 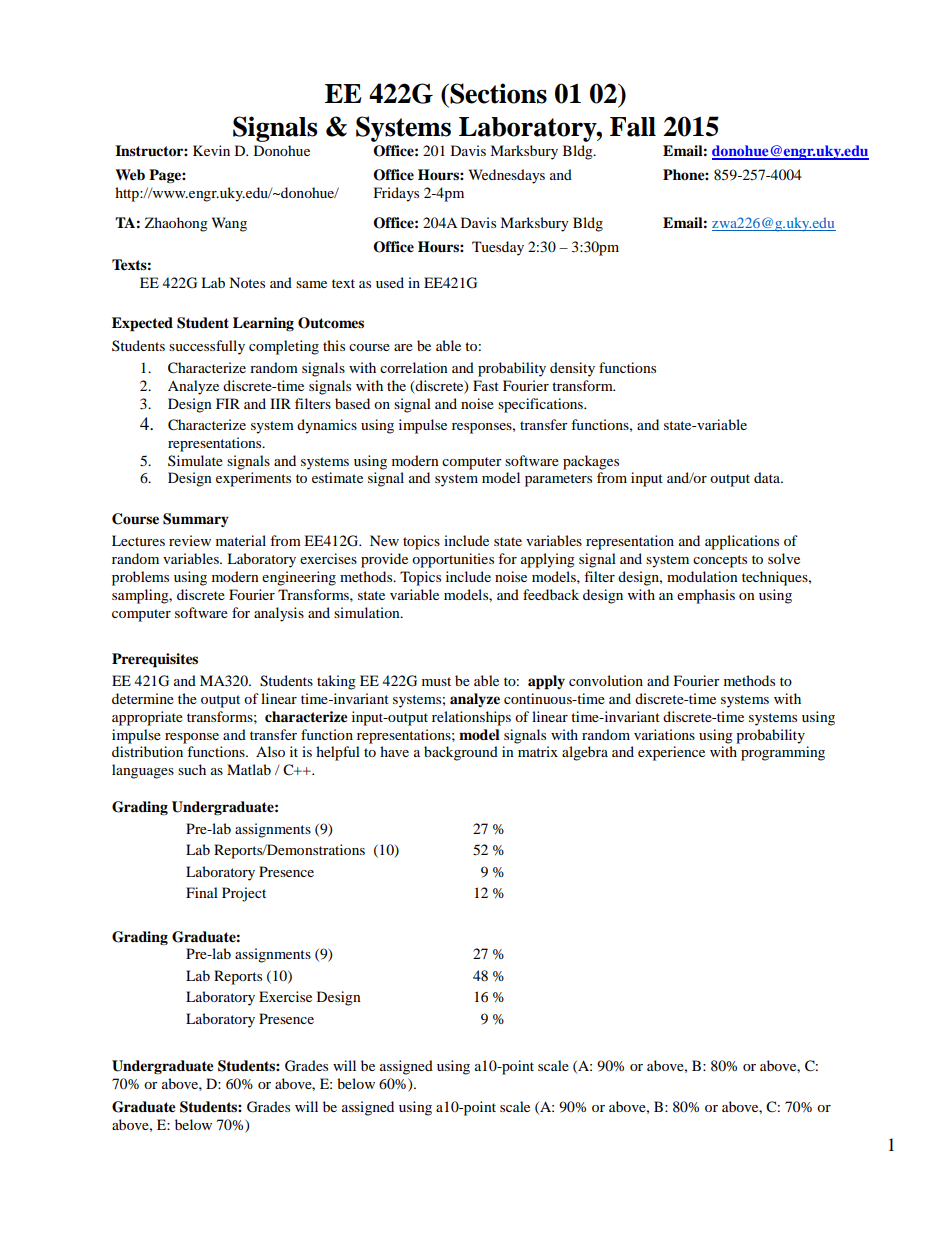 What do you see at coordinates (247, 282) in the image?
I see `Notes` at bounding box center [247, 282].
